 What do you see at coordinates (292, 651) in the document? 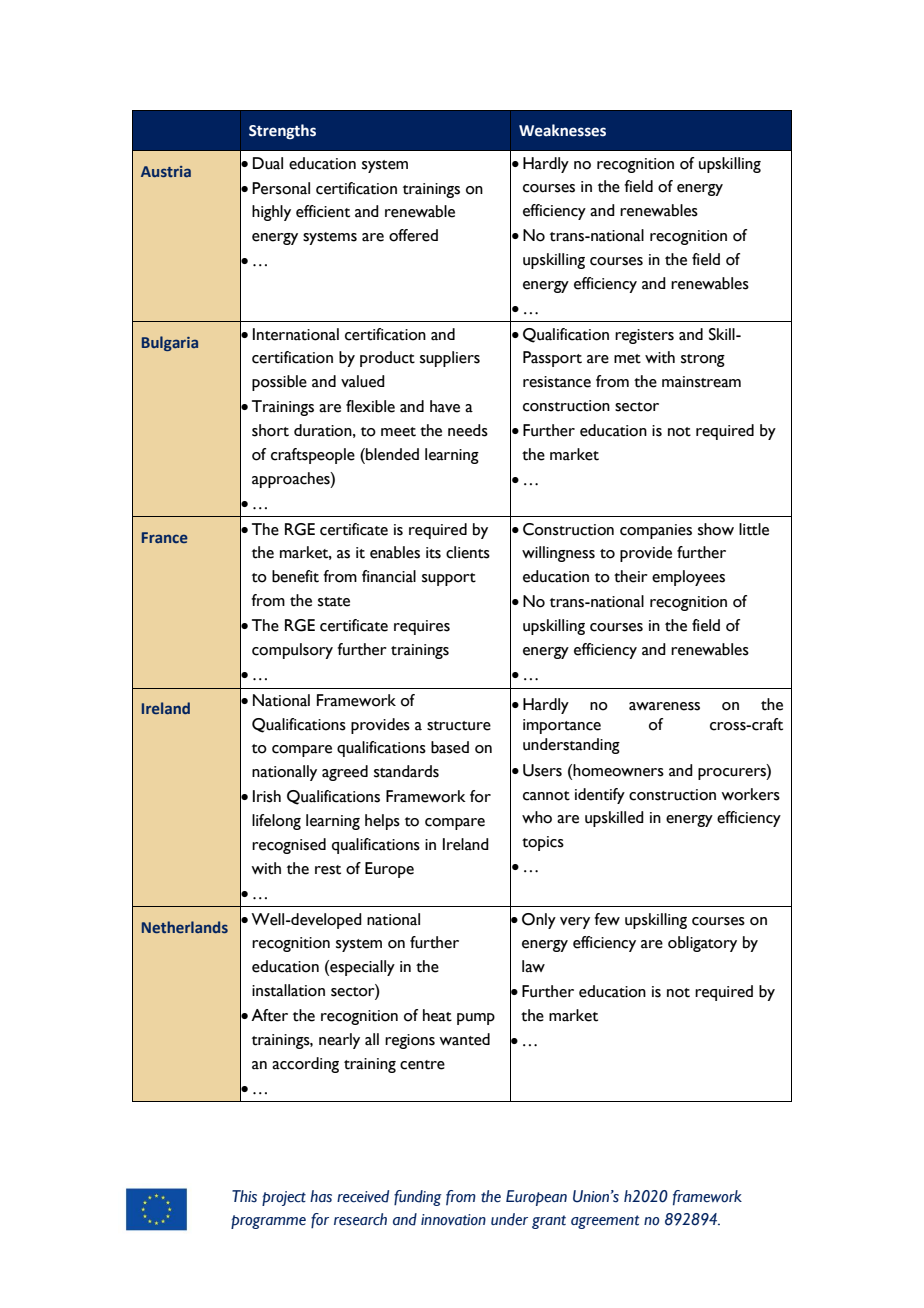
I see `compulsory` at bounding box center [292, 651].
